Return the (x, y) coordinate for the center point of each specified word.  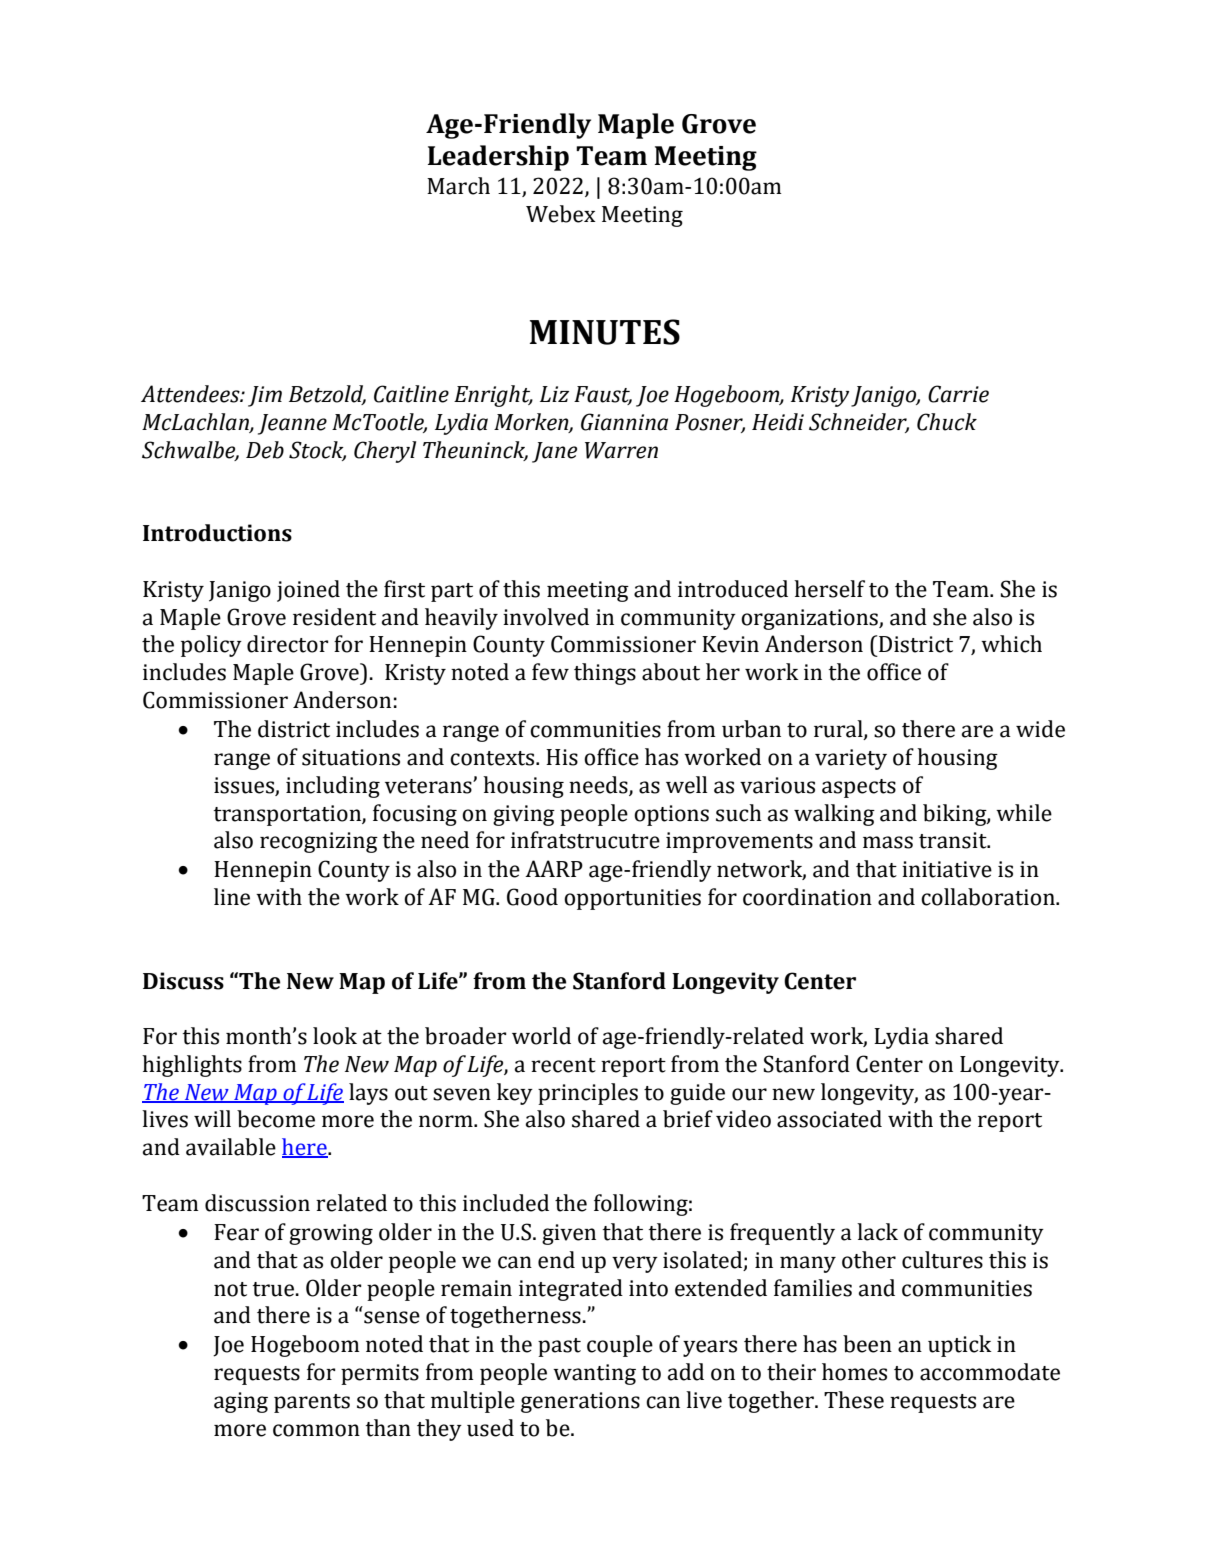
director (288, 644)
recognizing (319, 842)
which (1011, 644)
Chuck (947, 422)
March (458, 186)
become (276, 1119)
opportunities (632, 899)
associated (829, 1119)
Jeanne (292, 424)
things (605, 674)
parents (312, 1403)
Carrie (958, 394)
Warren (621, 450)
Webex (561, 214)
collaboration (989, 897)
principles (588, 1094)
